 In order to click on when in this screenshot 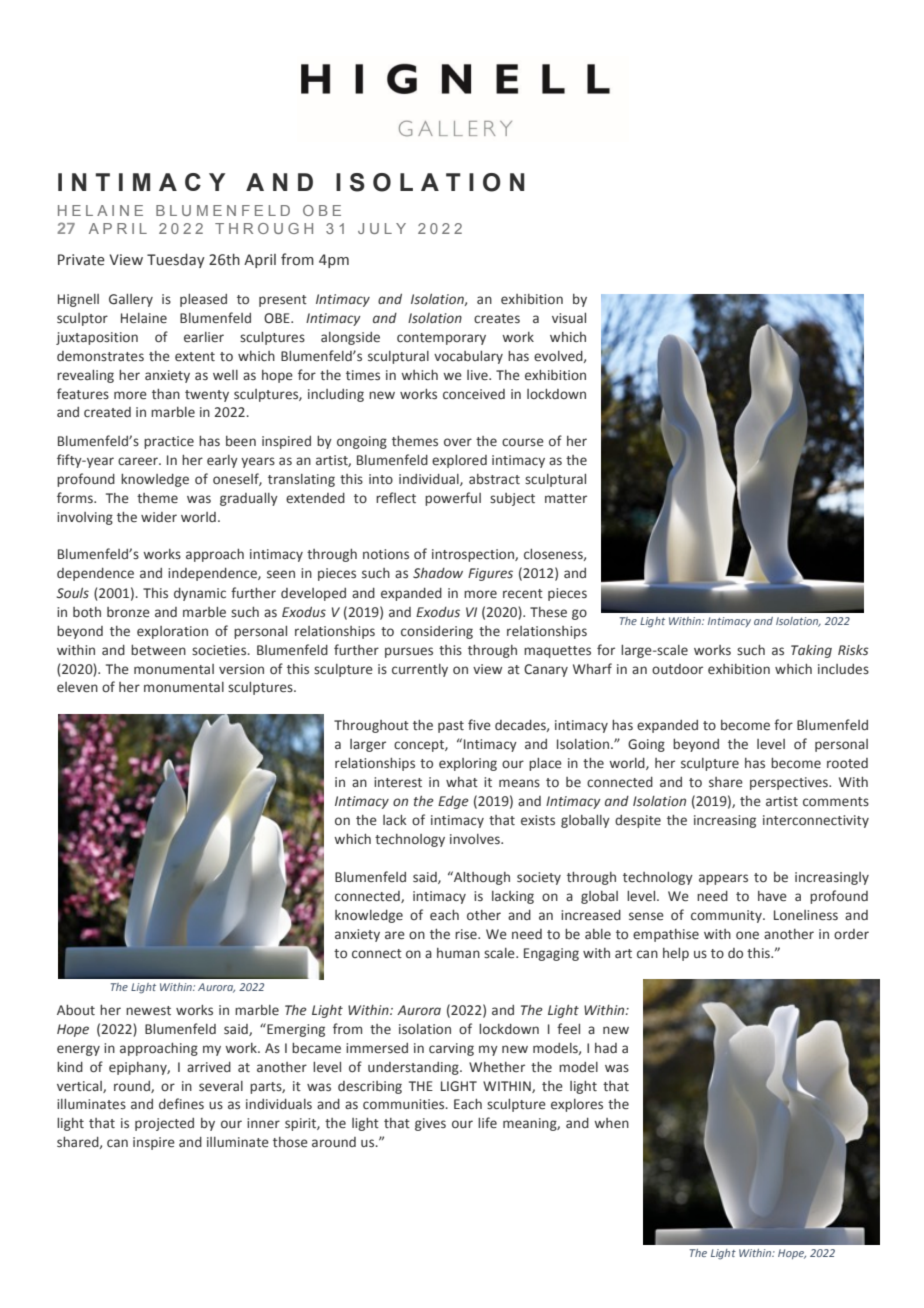, I will do `click(611, 1123)`.
